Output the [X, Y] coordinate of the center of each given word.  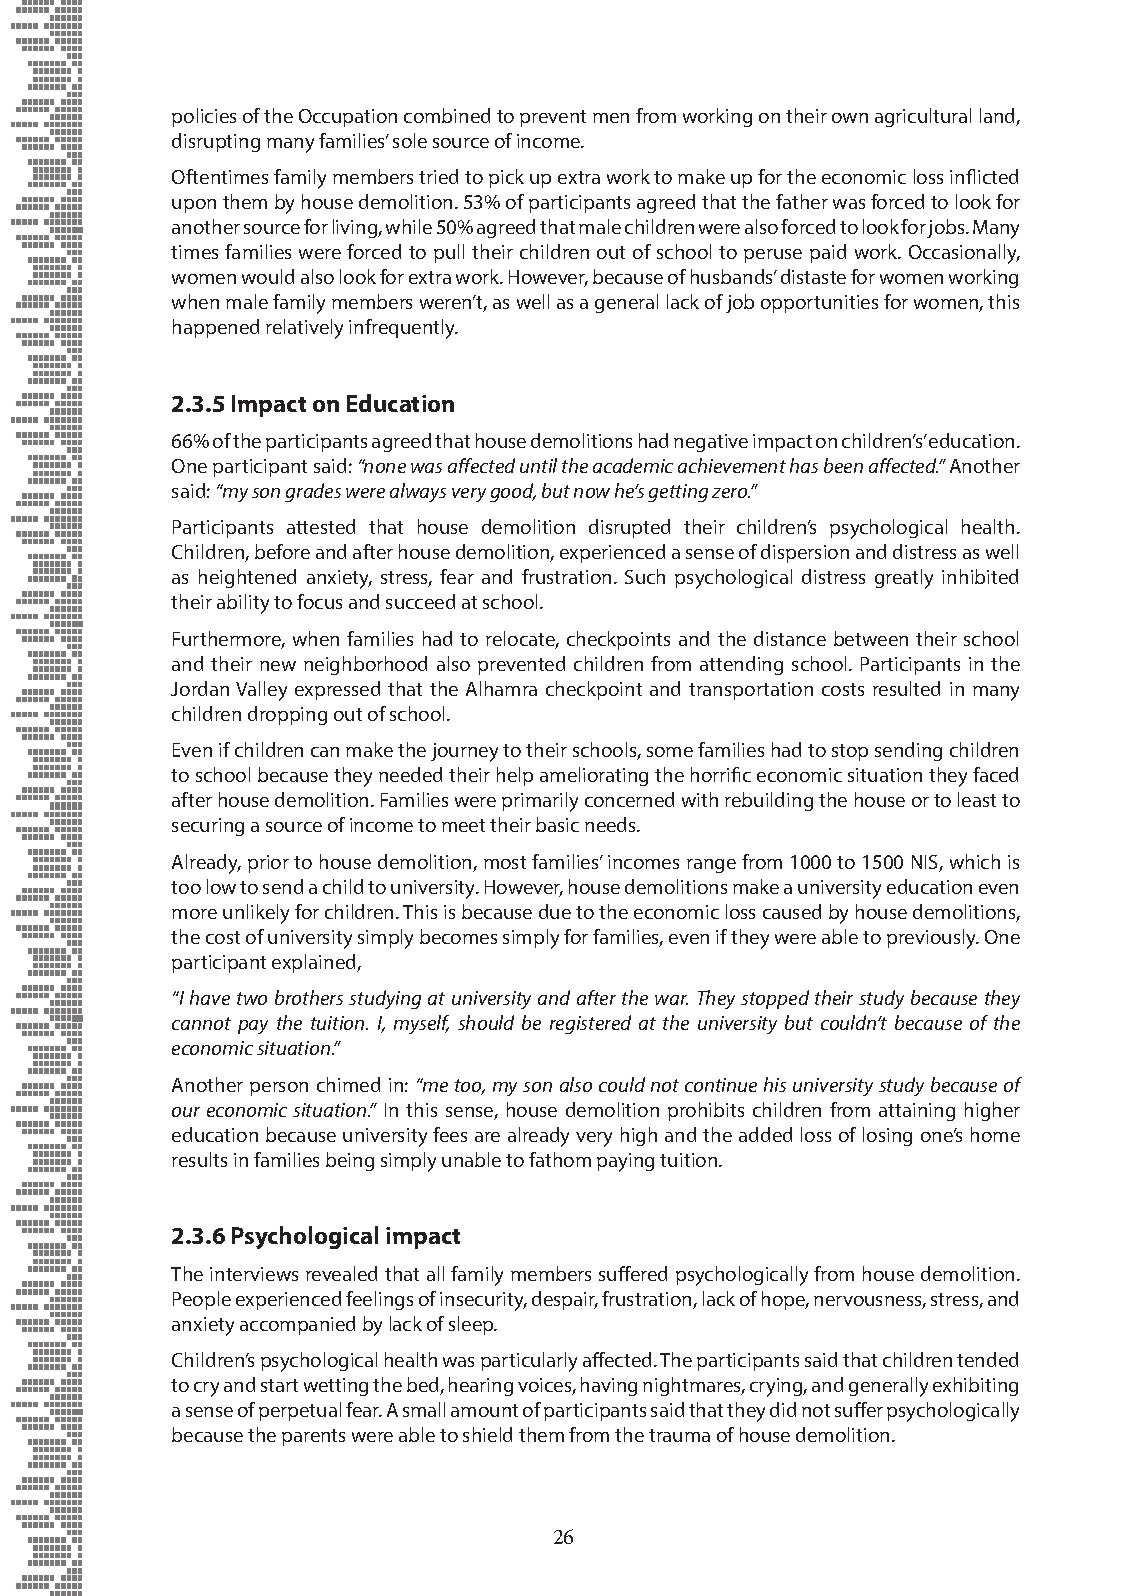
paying [625, 1162]
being [350, 1161]
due [555, 911]
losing [887, 1136]
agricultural [923, 117]
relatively [304, 329]
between [871, 638]
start [279, 1385]
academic [633, 465]
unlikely [256, 914]
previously [932, 939]
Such [645, 576]
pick [506, 178]
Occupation [348, 118]
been [843, 465]
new [278, 666]
